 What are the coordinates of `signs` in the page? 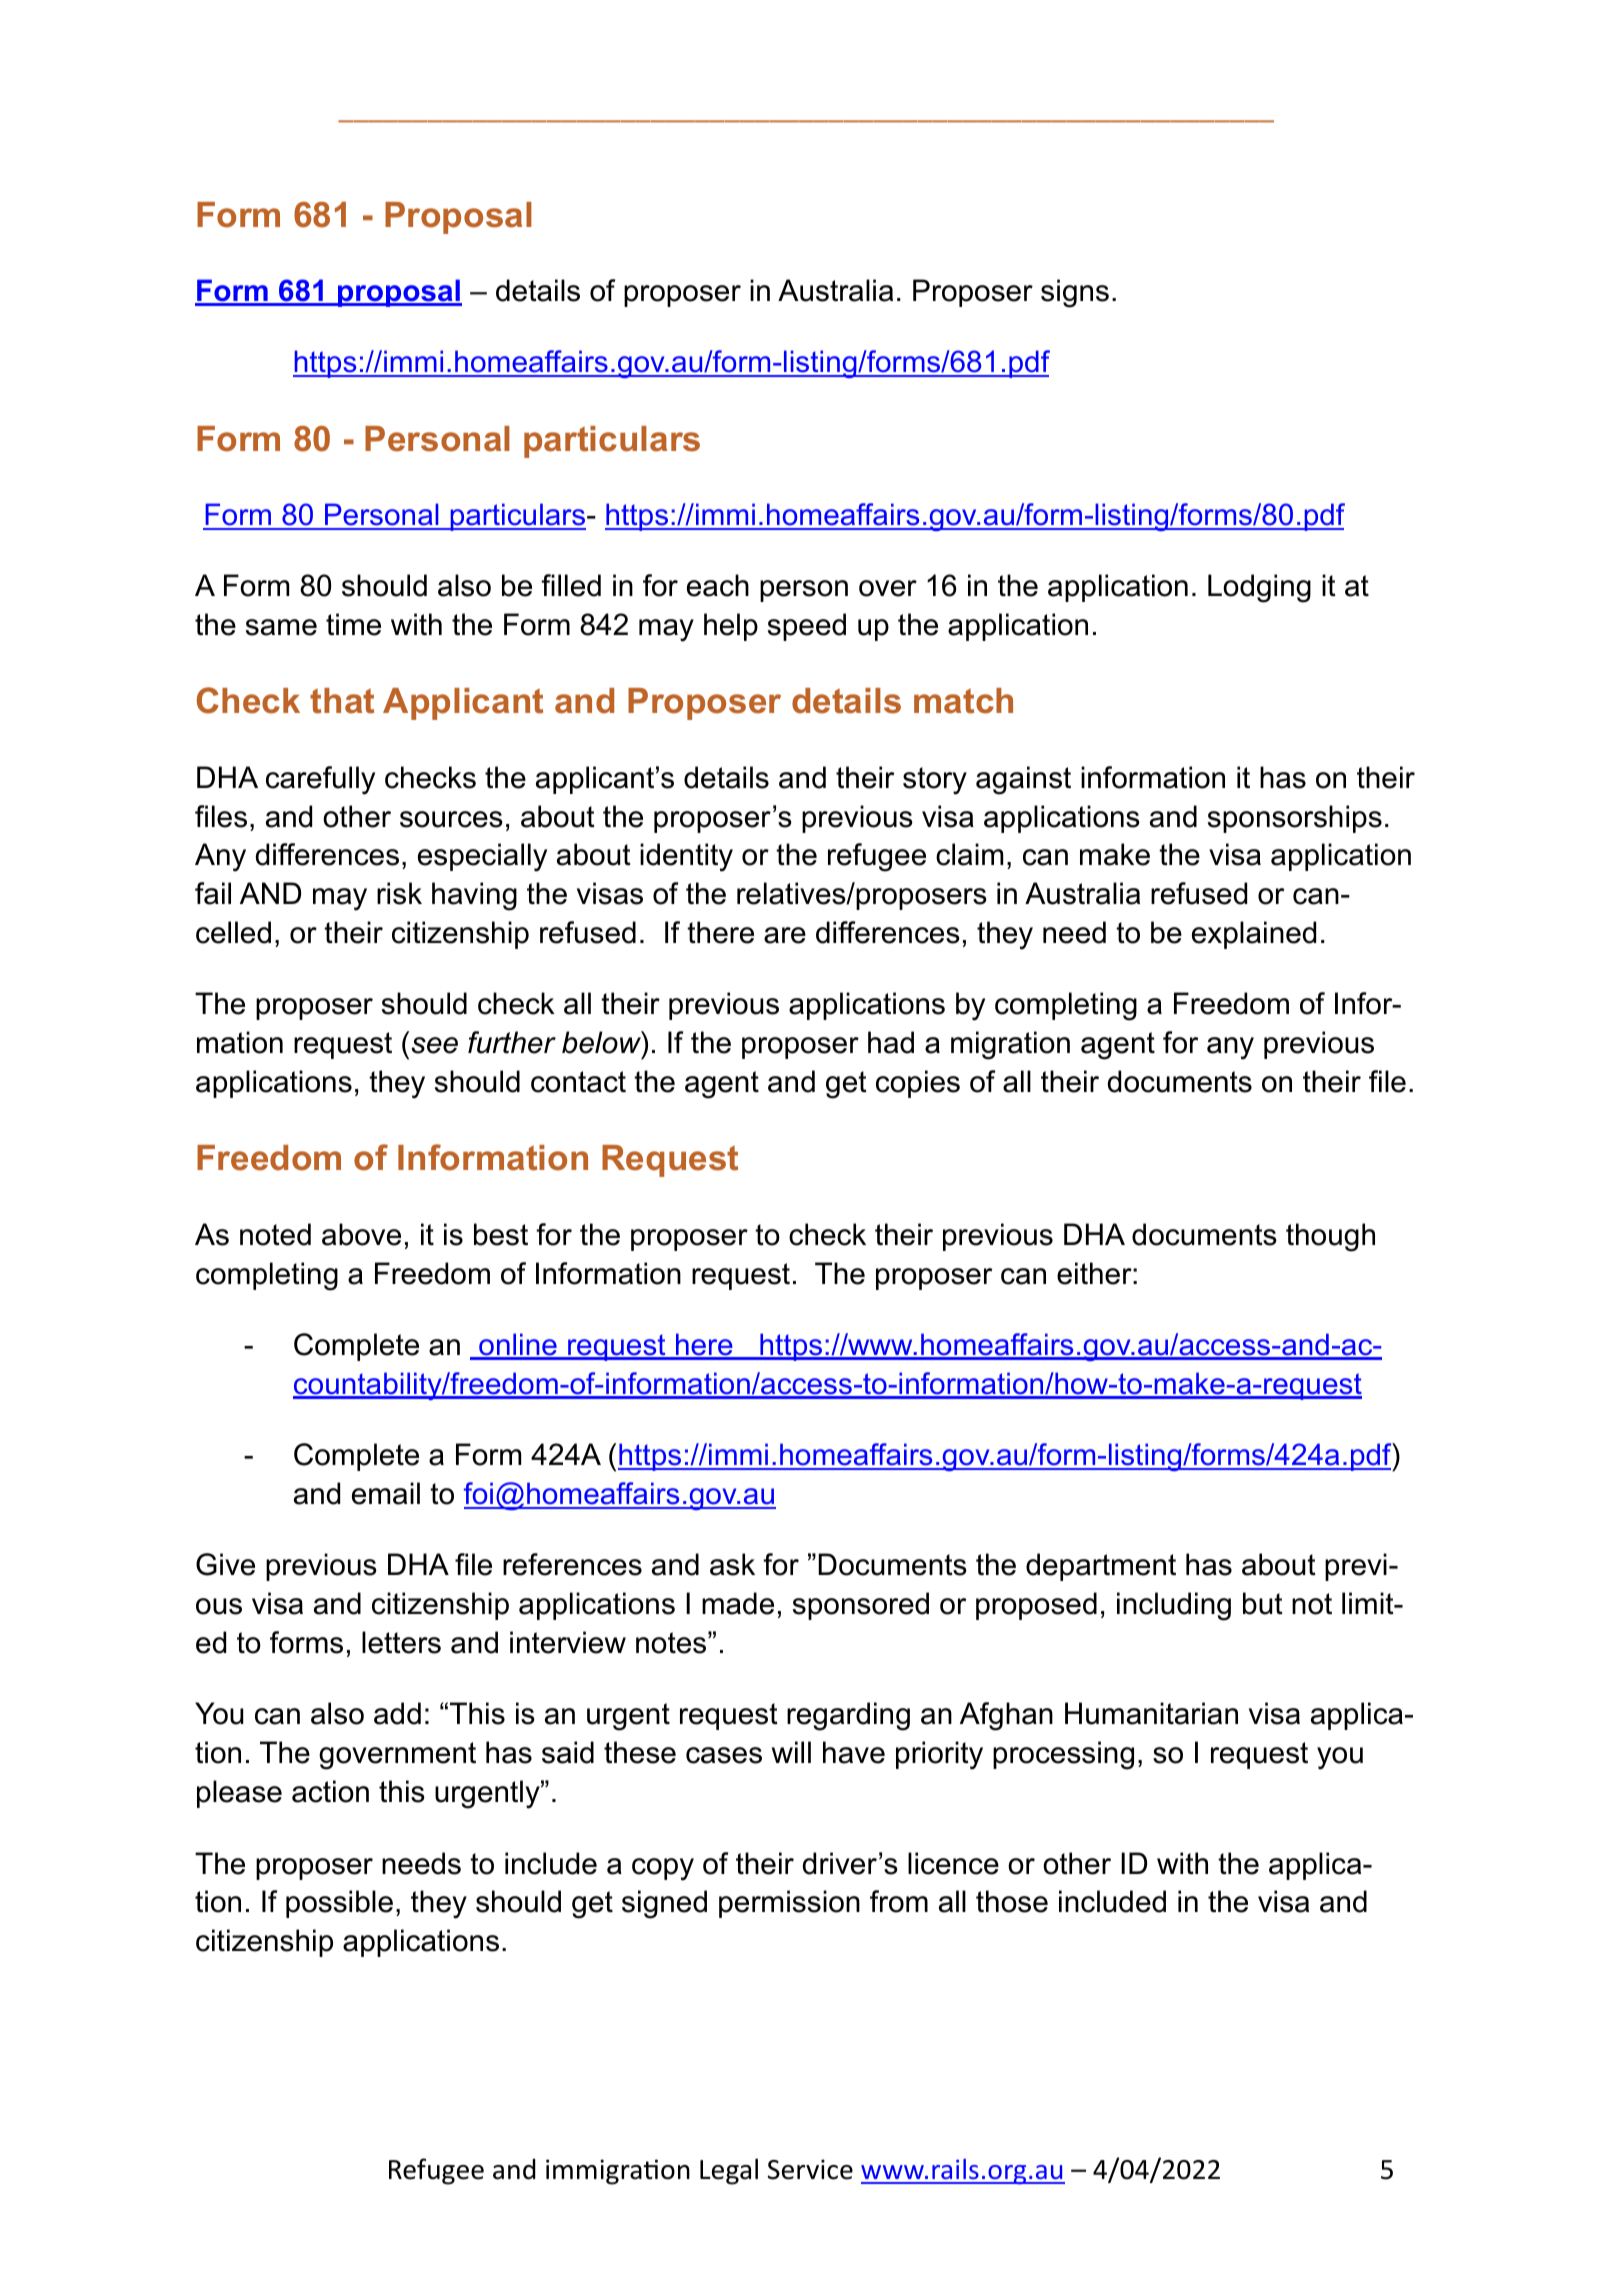 It's located at (1075, 293).
